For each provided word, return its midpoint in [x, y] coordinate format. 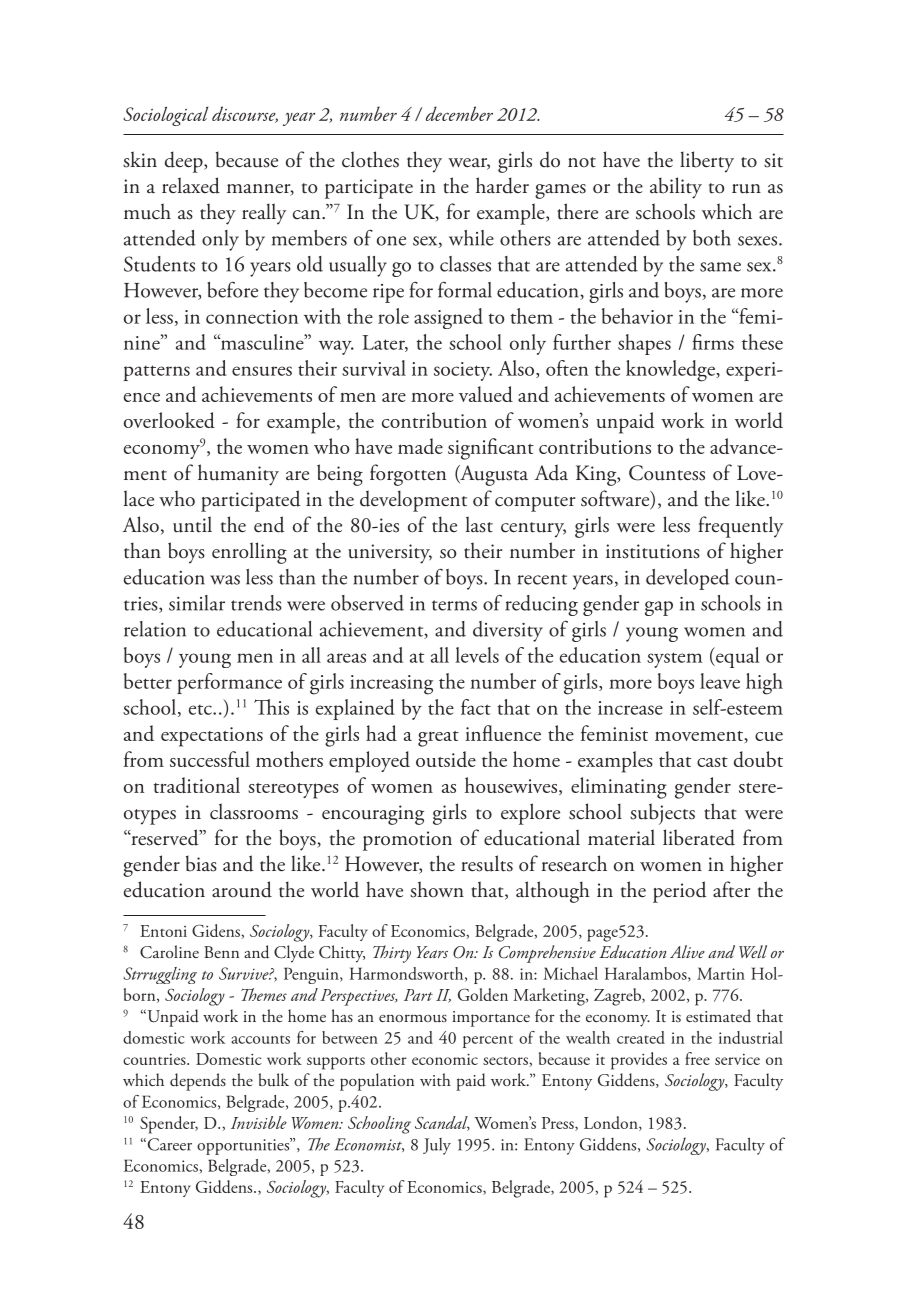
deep [185, 162]
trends [256, 603]
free [697, 1058]
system [674, 660]
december [459, 113]
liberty [707, 162]
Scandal [442, 1123]
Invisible [259, 1122]
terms [454, 605]
